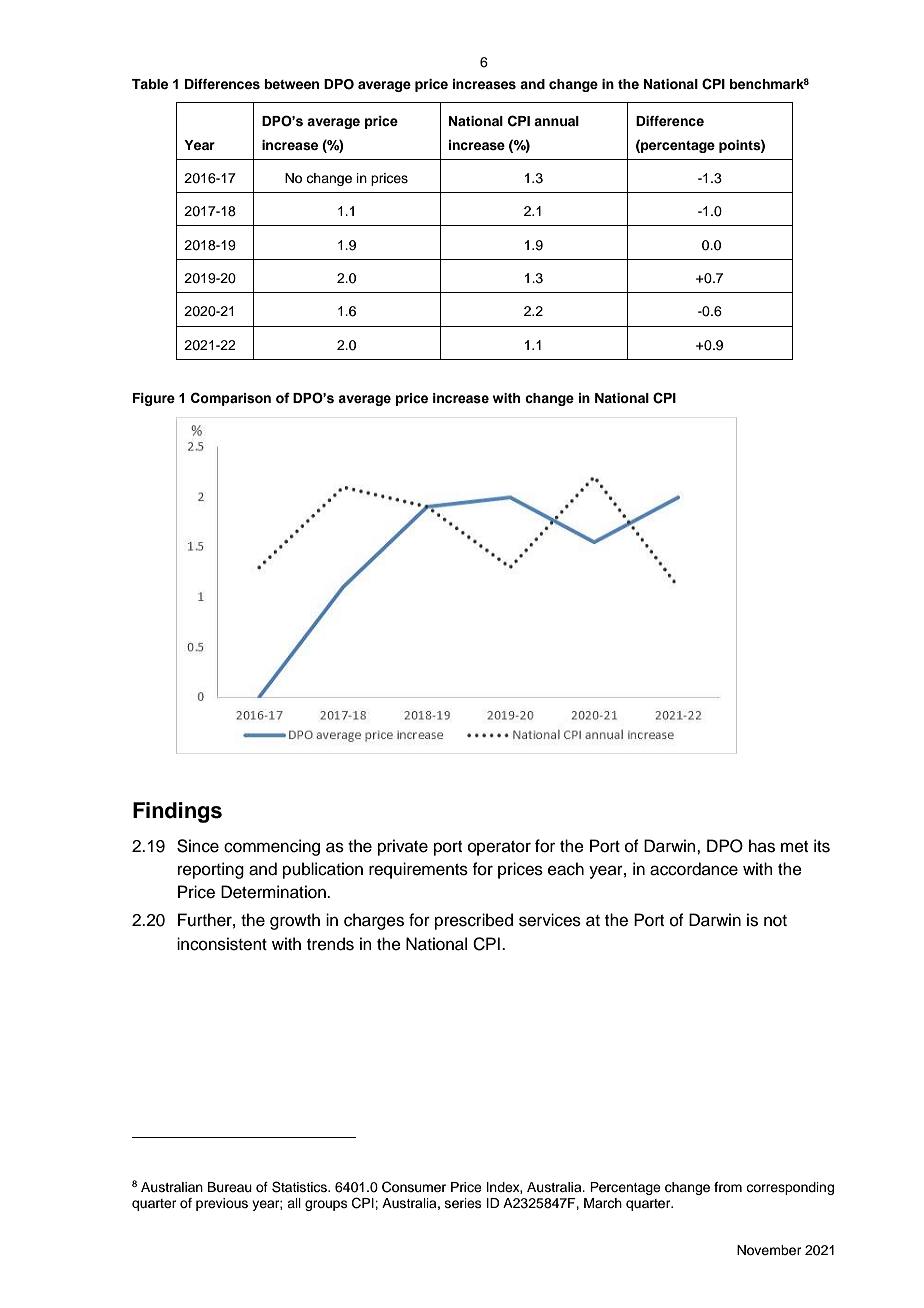  I want to click on Table, so click(150, 84).
